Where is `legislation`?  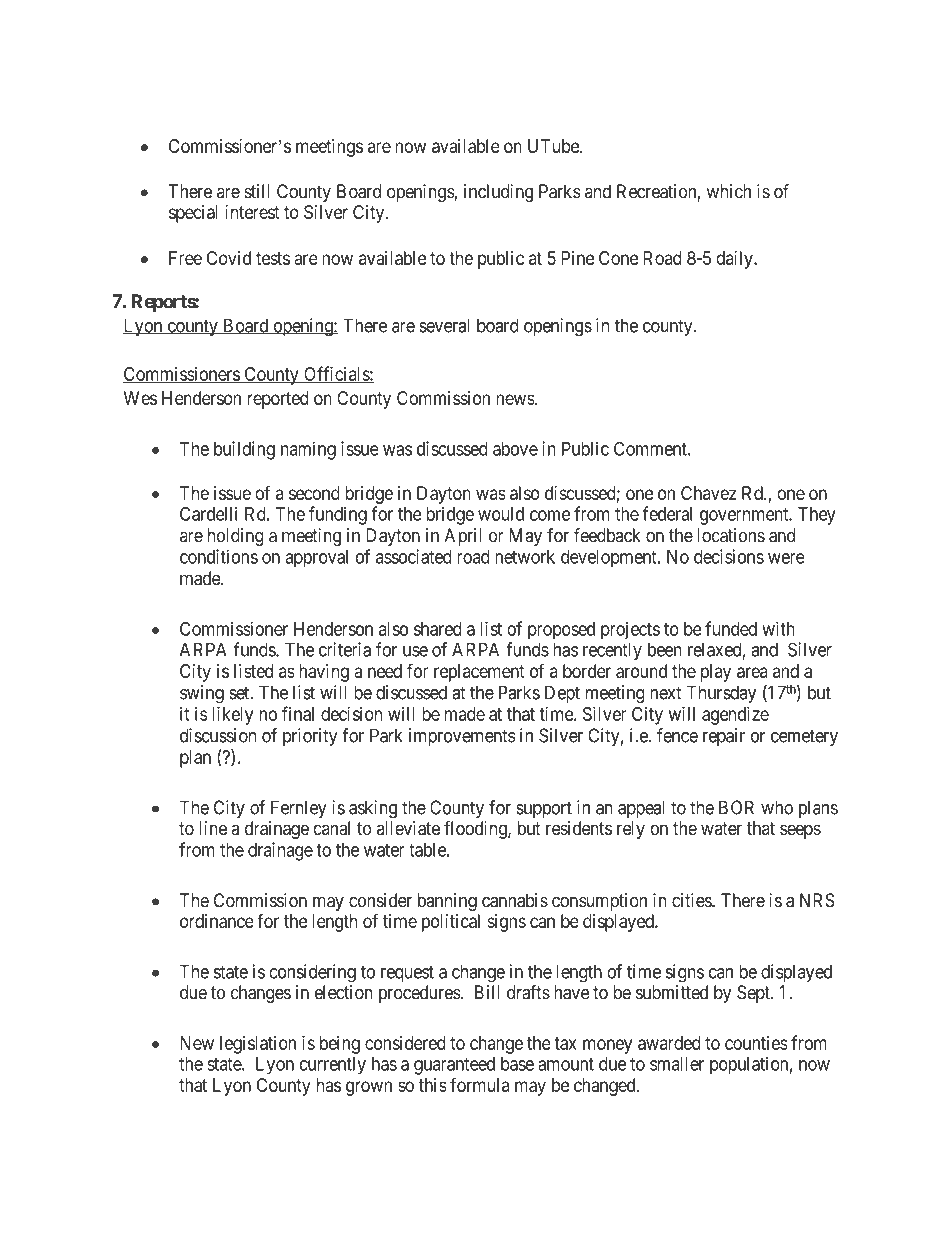
legislation is located at coordinates (258, 1045).
